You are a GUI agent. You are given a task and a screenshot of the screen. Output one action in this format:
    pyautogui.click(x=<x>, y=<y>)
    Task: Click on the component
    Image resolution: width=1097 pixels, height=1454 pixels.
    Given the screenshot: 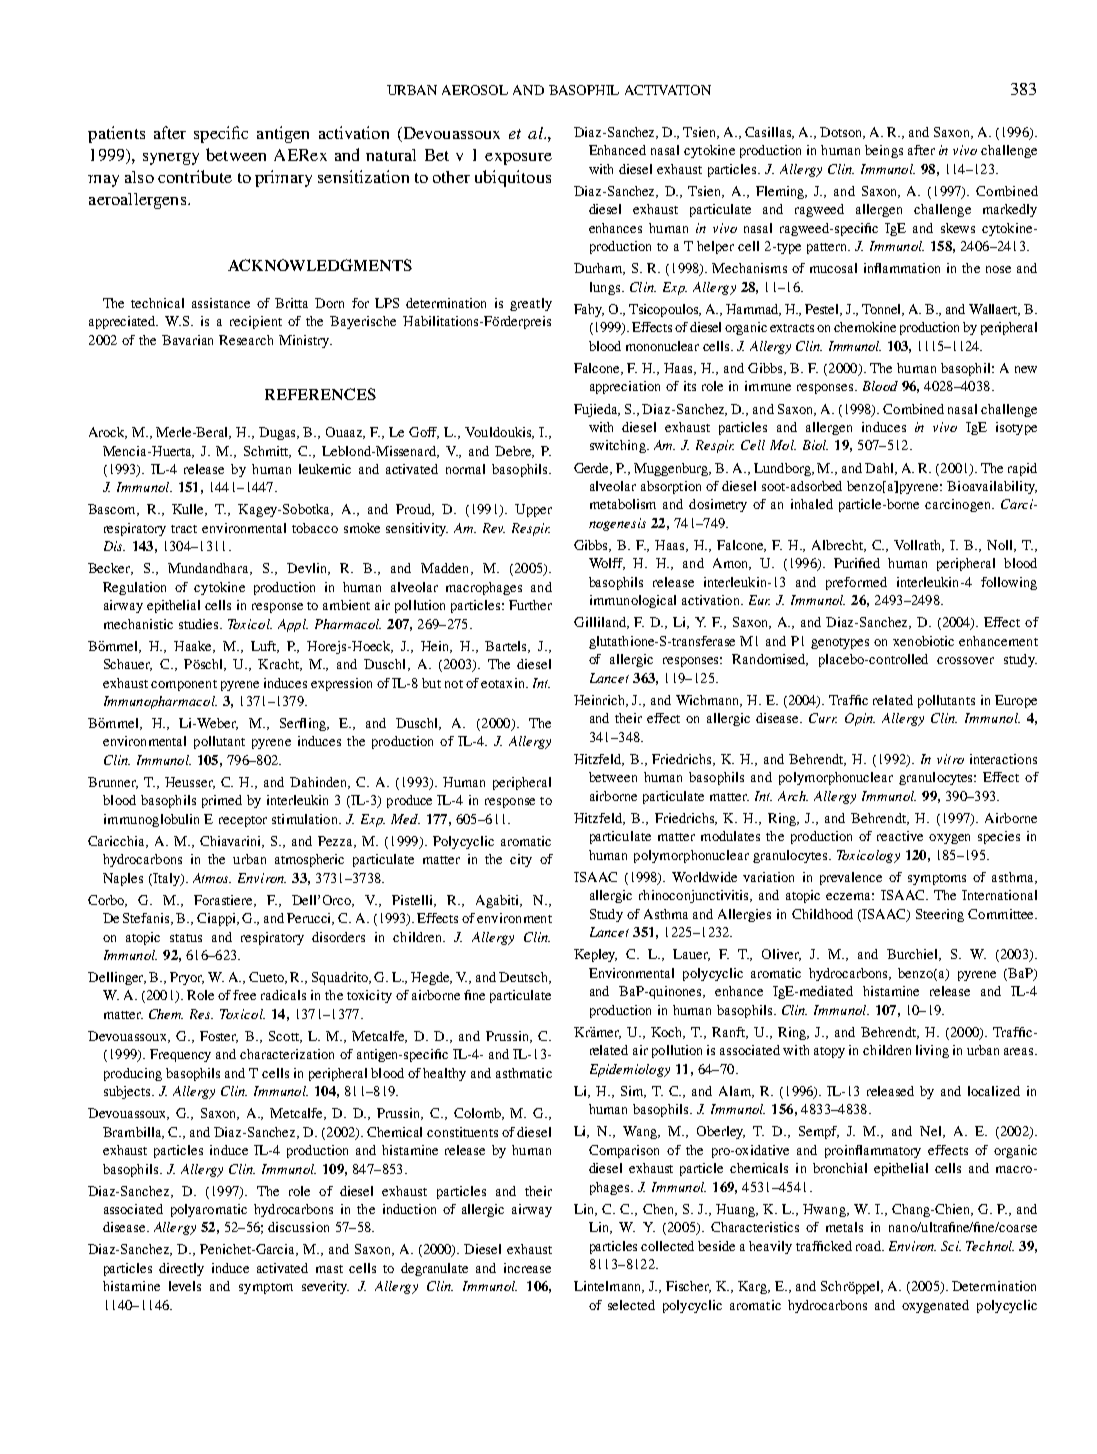 What is the action you would take?
    pyautogui.click(x=184, y=685)
